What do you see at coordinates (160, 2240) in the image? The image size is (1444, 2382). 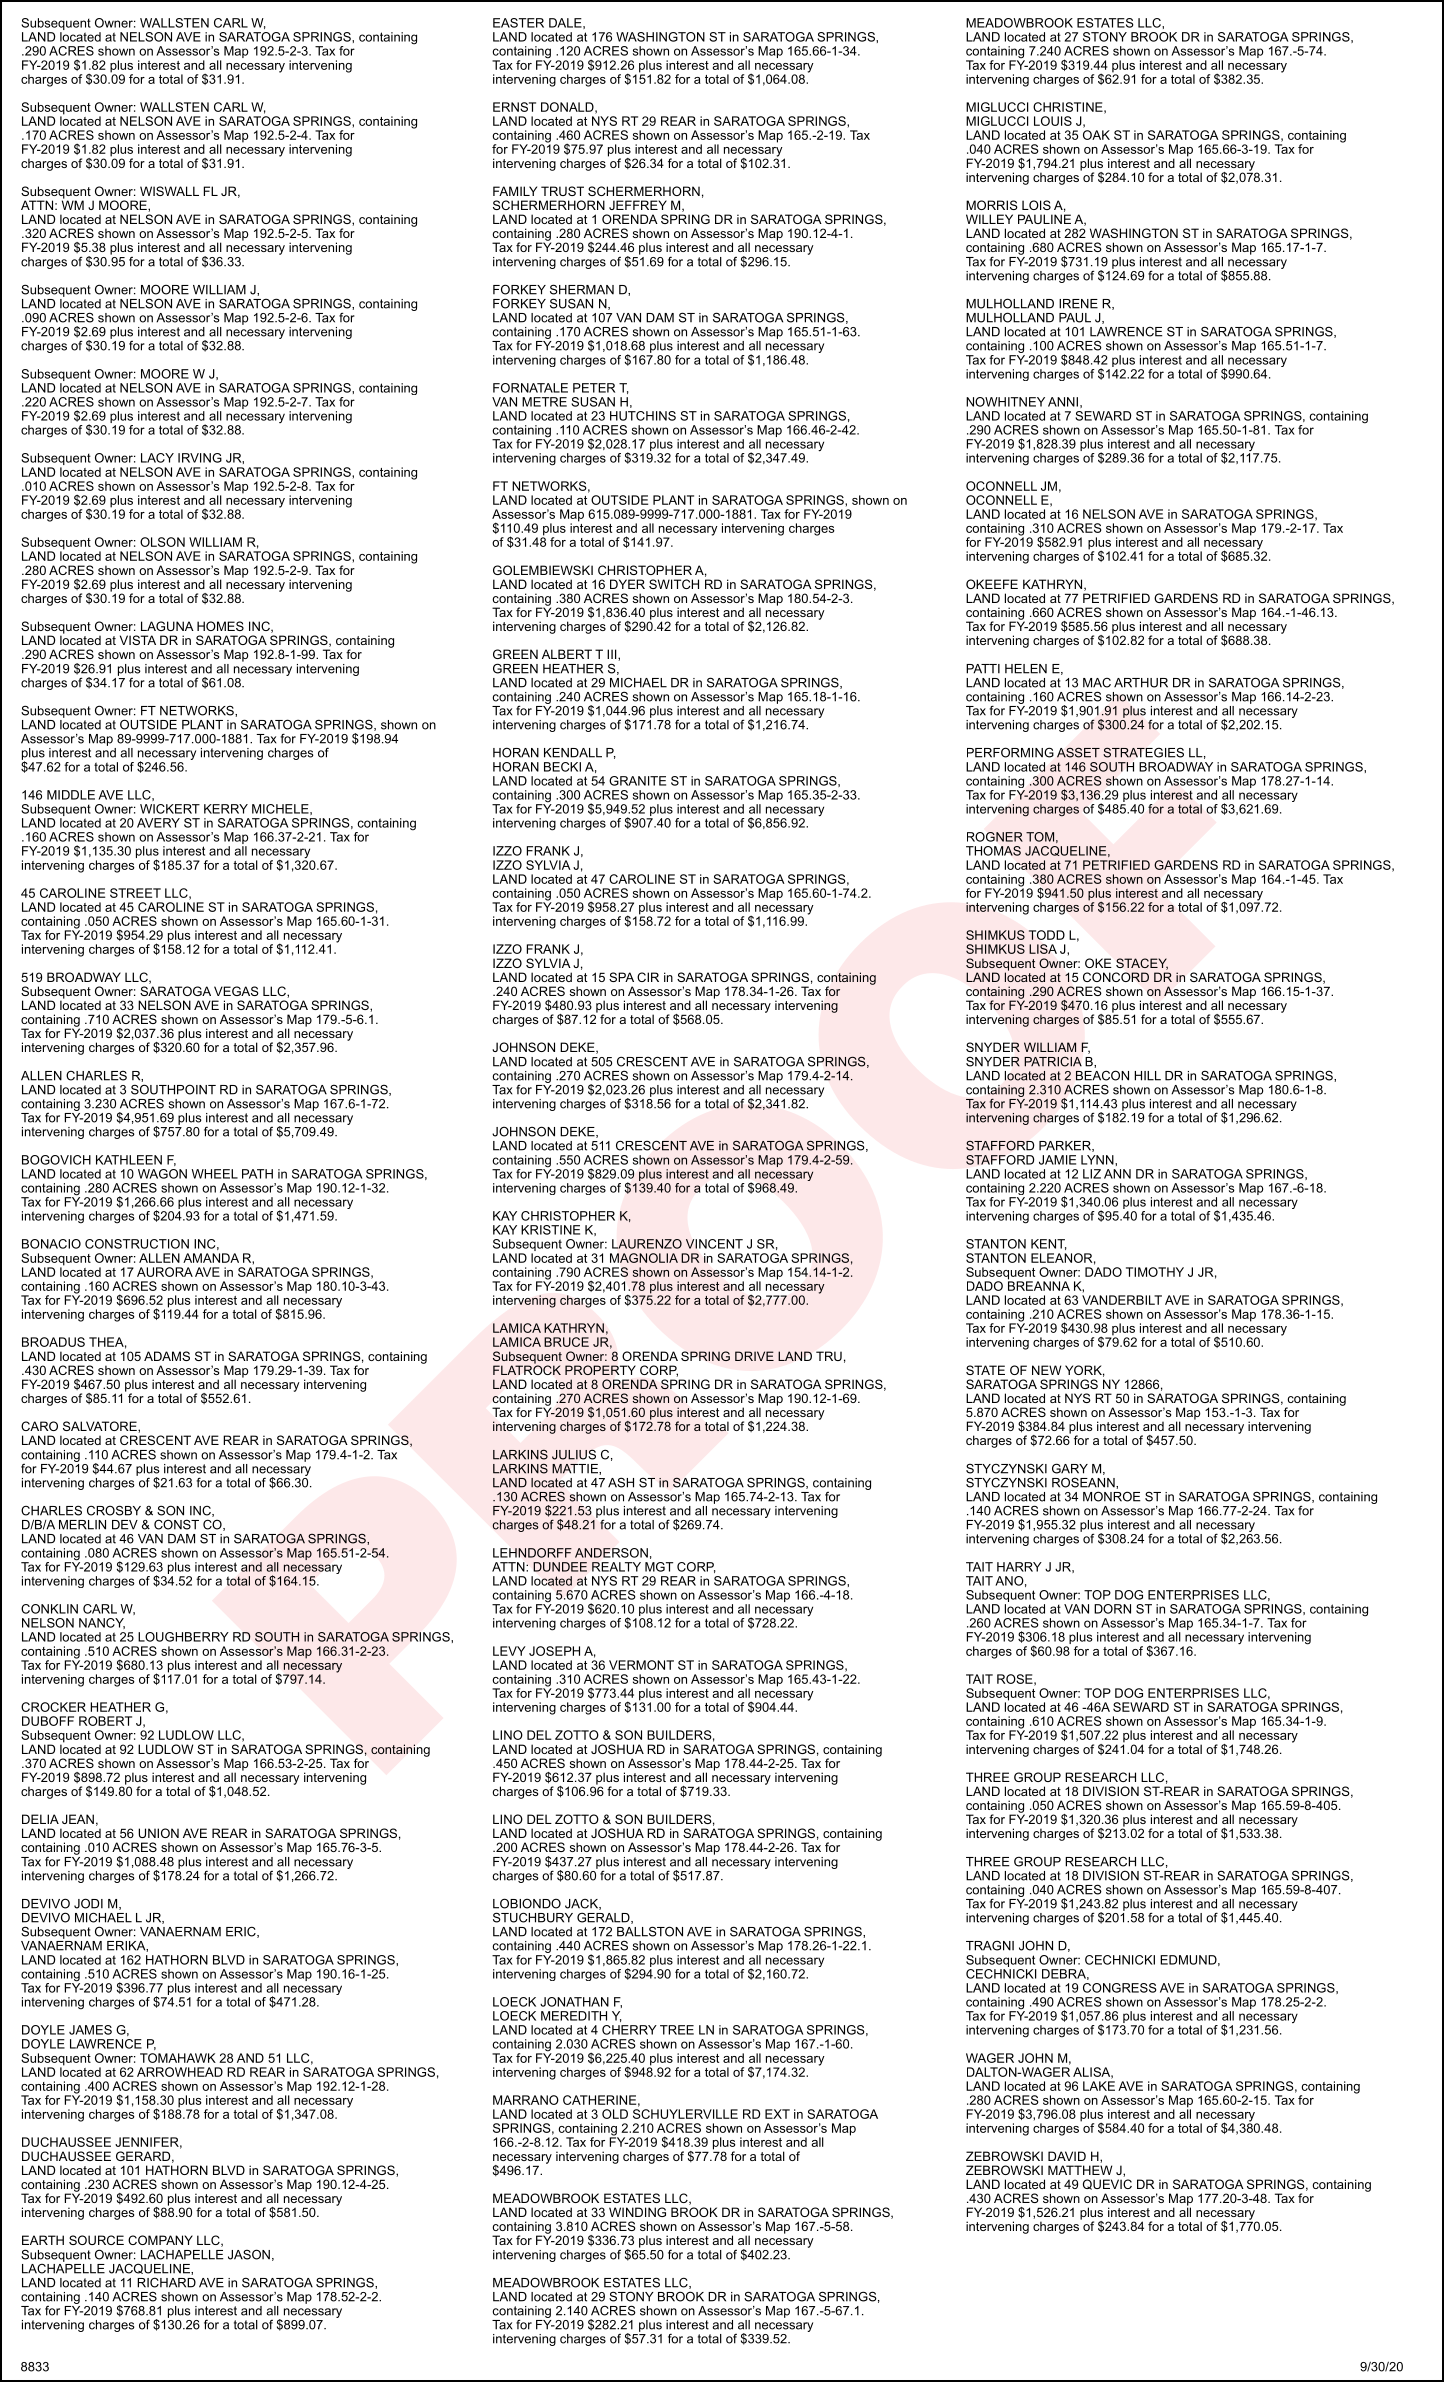 I see `COMPANY` at bounding box center [160, 2240].
